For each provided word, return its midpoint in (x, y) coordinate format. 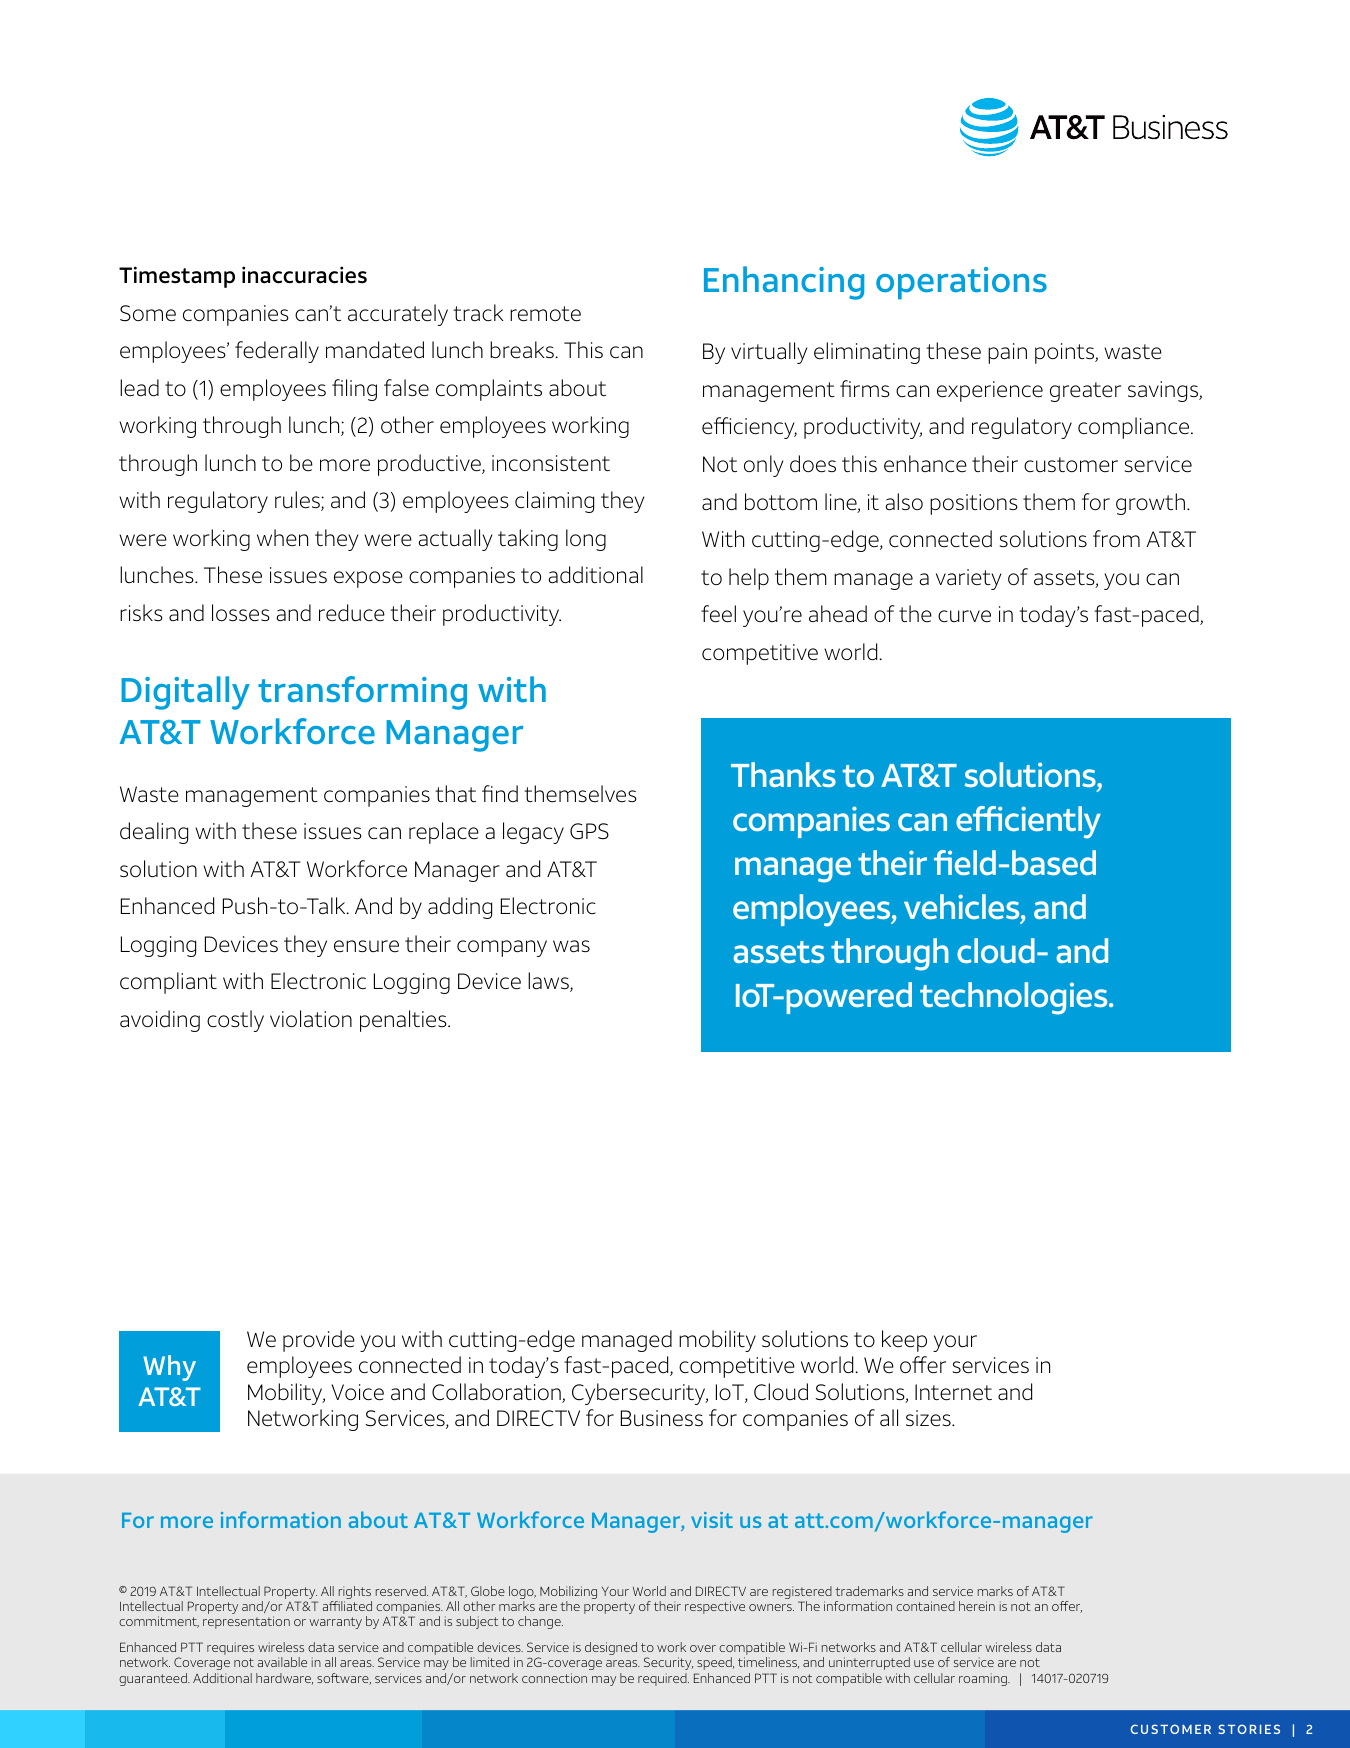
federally (277, 352)
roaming (984, 1679)
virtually (769, 353)
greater (1085, 392)
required (663, 1679)
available (282, 1662)
